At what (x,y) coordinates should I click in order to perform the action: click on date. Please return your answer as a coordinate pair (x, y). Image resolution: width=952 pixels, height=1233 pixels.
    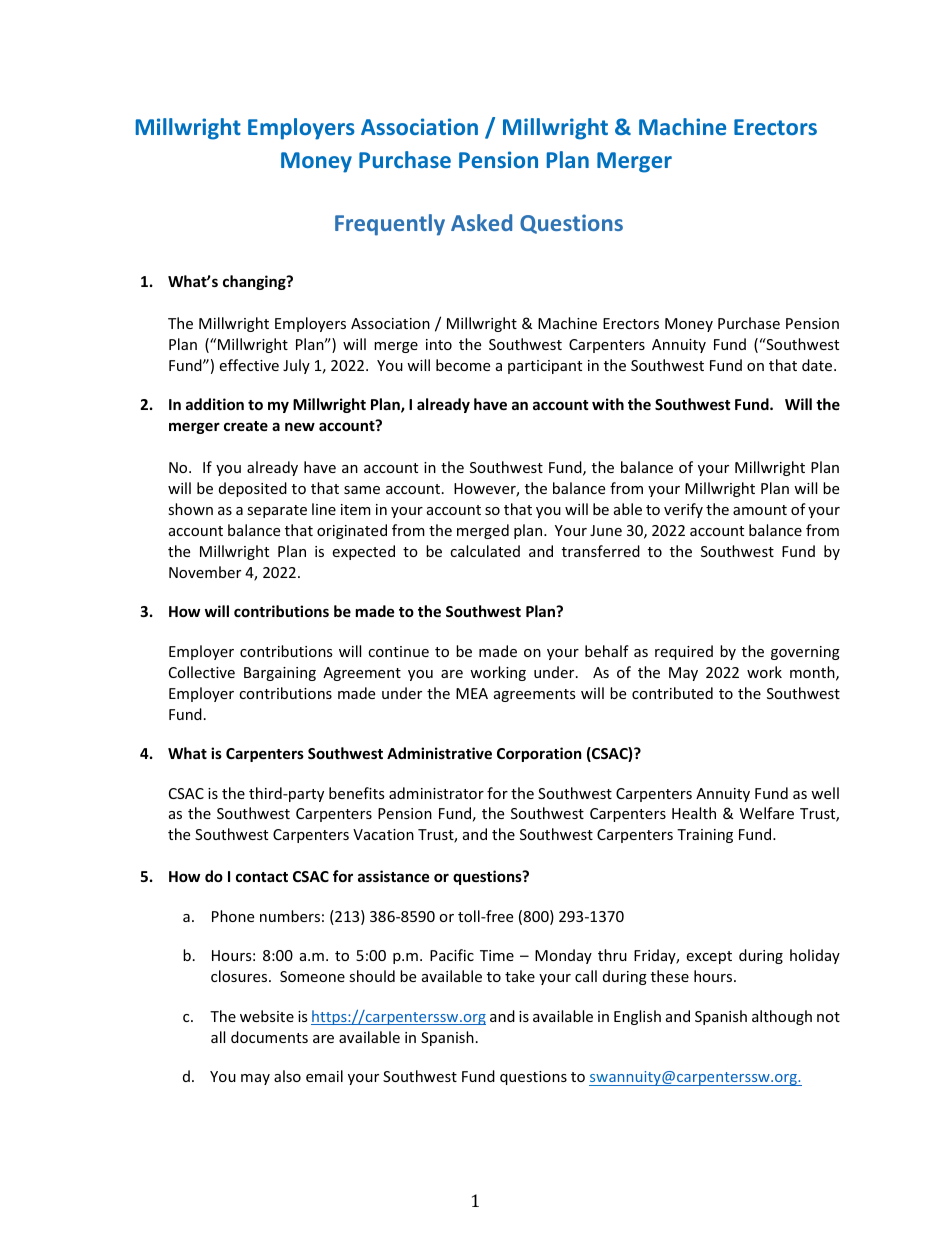
    Looking at the image, I should click on (818, 365).
